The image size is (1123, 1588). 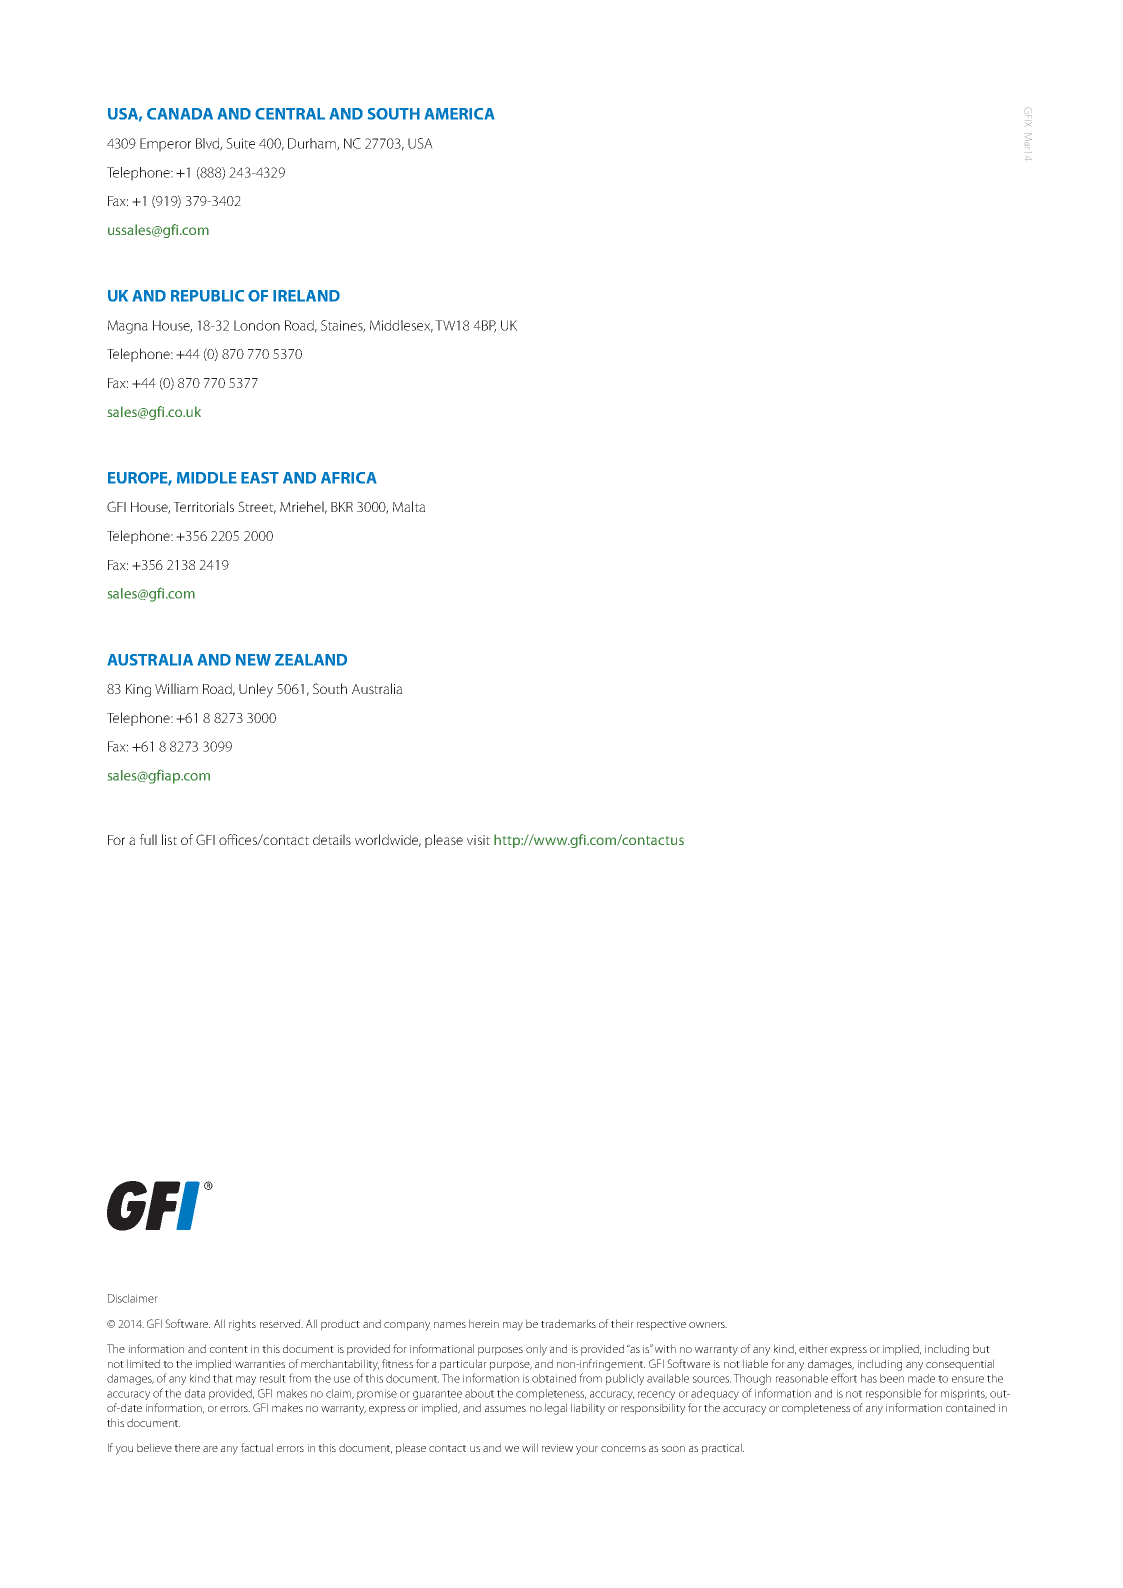 What do you see at coordinates (459, 114) in the document?
I see `AMERICA` at bounding box center [459, 114].
